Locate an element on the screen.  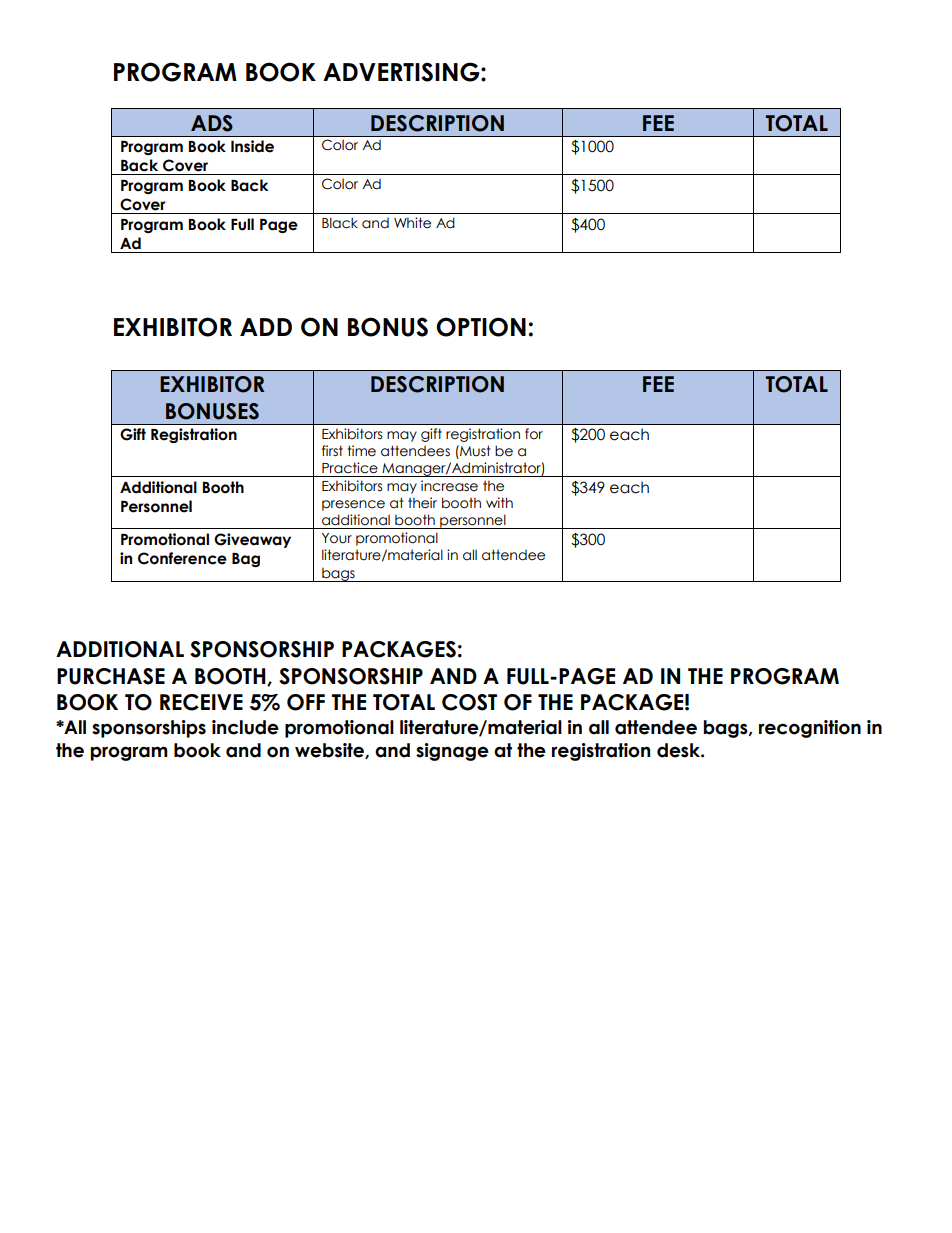
for is located at coordinates (534, 434).
